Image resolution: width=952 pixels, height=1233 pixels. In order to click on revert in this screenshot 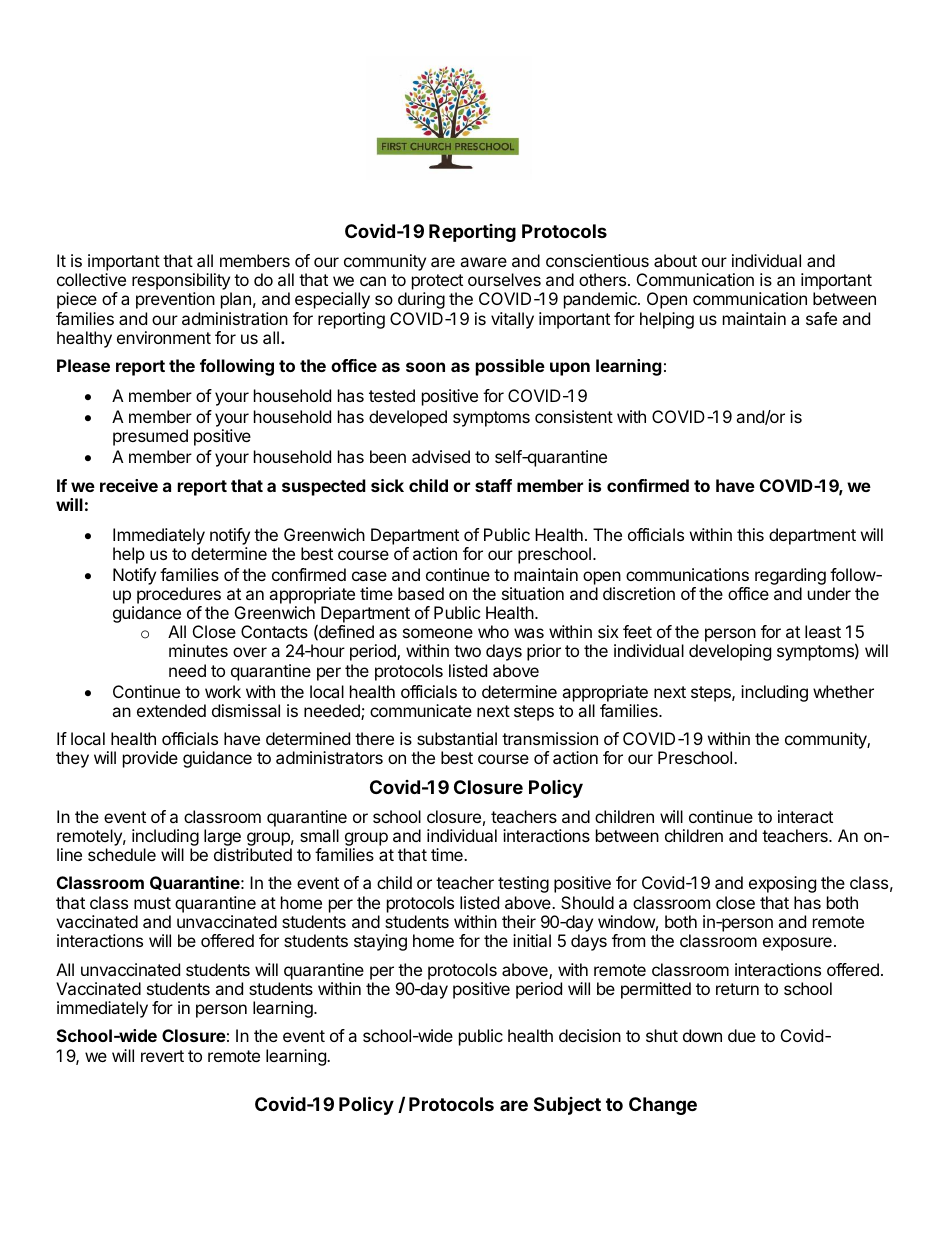, I will do `click(162, 1056)`.
